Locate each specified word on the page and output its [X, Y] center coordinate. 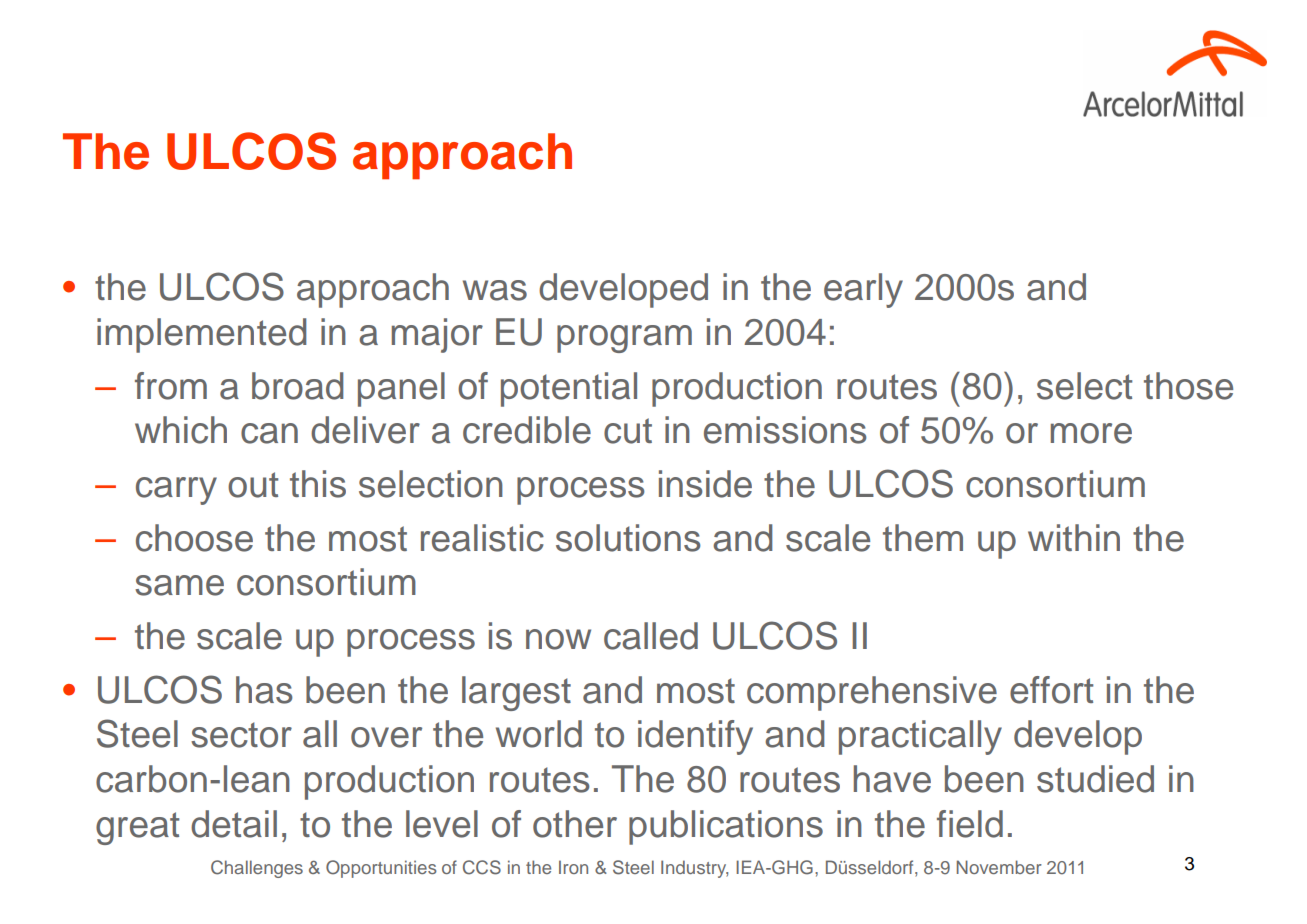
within [1074, 537]
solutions [628, 538]
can [269, 433]
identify [695, 737]
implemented [201, 335]
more [1091, 433]
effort [1051, 690]
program [624, 339]
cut [628, 431]
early [863, 290]
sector [241, 735]
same [179, 585]
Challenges [257, 869]
